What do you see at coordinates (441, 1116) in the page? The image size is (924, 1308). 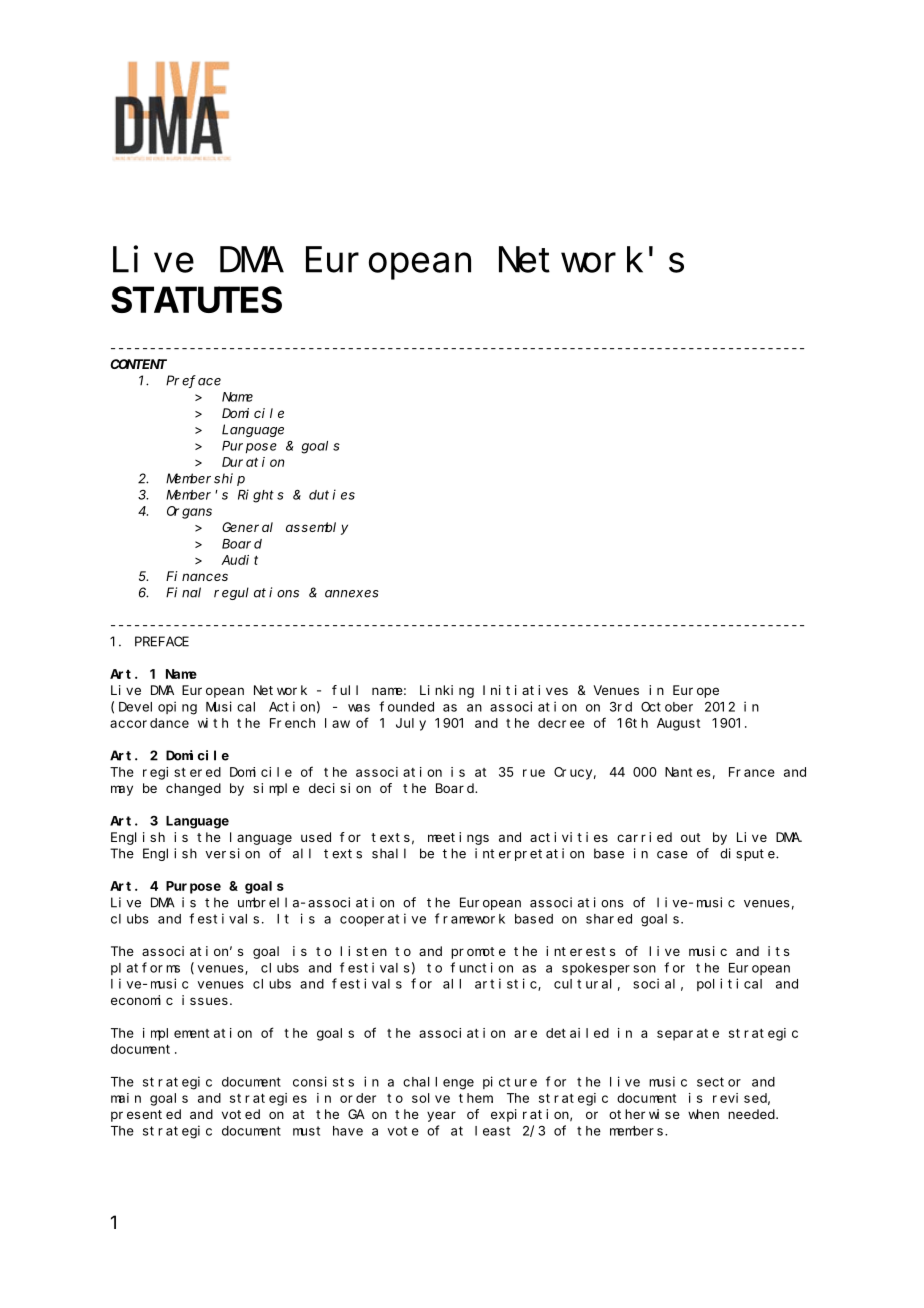 I see `year` at bounding box center [441, 1116].
